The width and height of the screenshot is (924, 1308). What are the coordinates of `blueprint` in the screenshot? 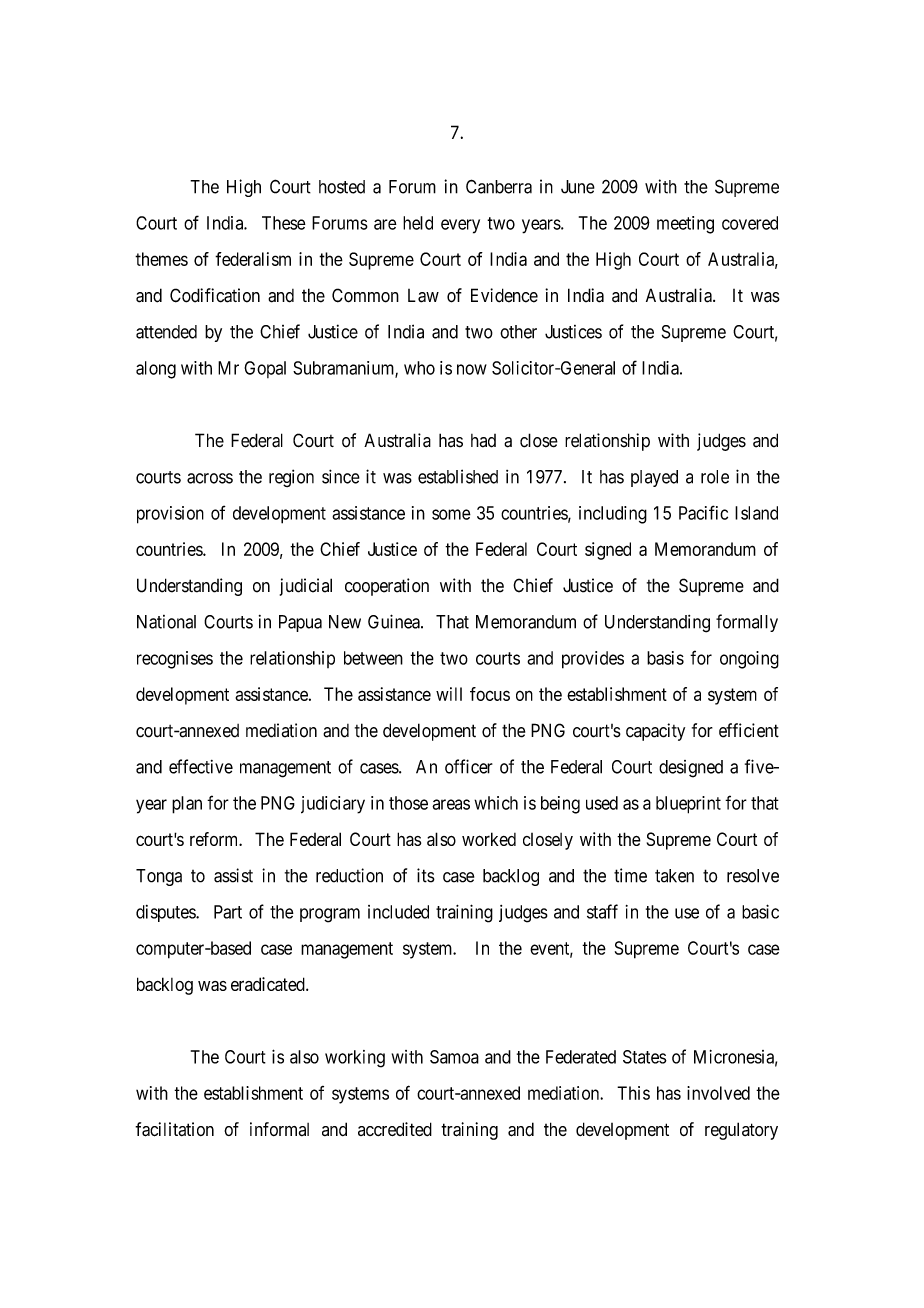 It's located at (688, 805).
